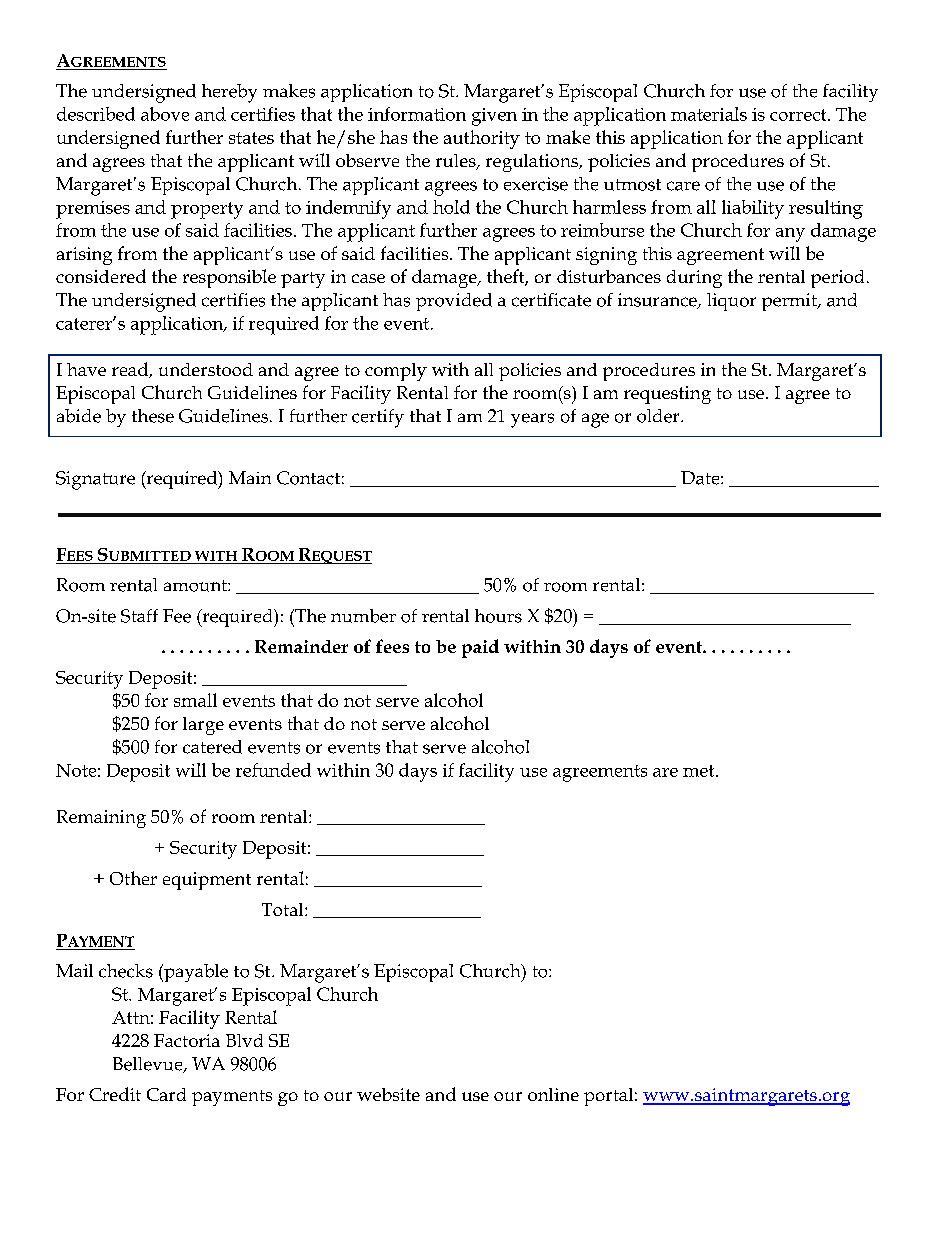 The height and width of the document is (1233, 952). What do you see at coordinates (149, 1065) in the document?
I see `Bellevue` at bounding box center [149, 1065].
